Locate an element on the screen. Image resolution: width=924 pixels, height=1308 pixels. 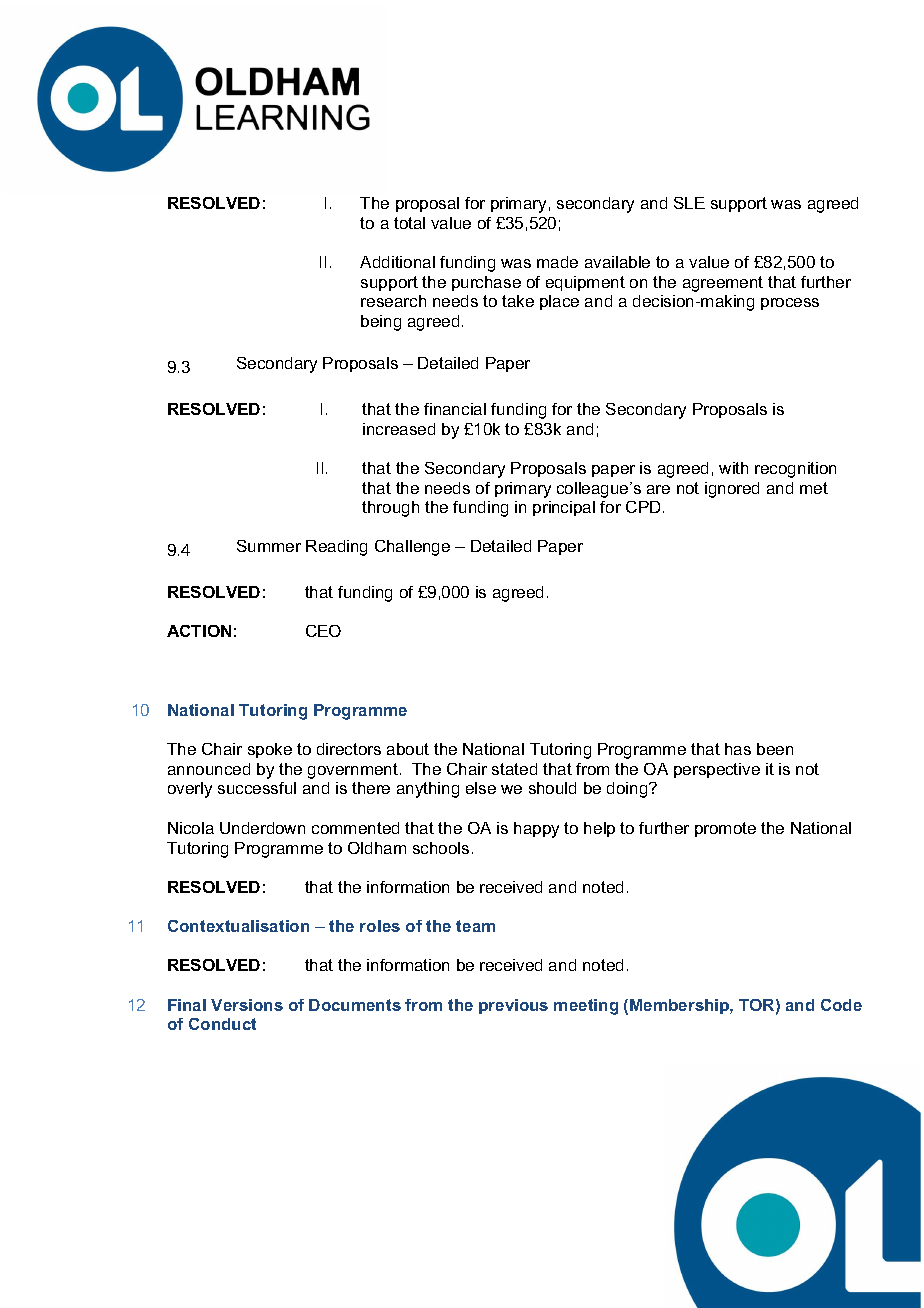
Additional is located at coordinates (397, 262).
